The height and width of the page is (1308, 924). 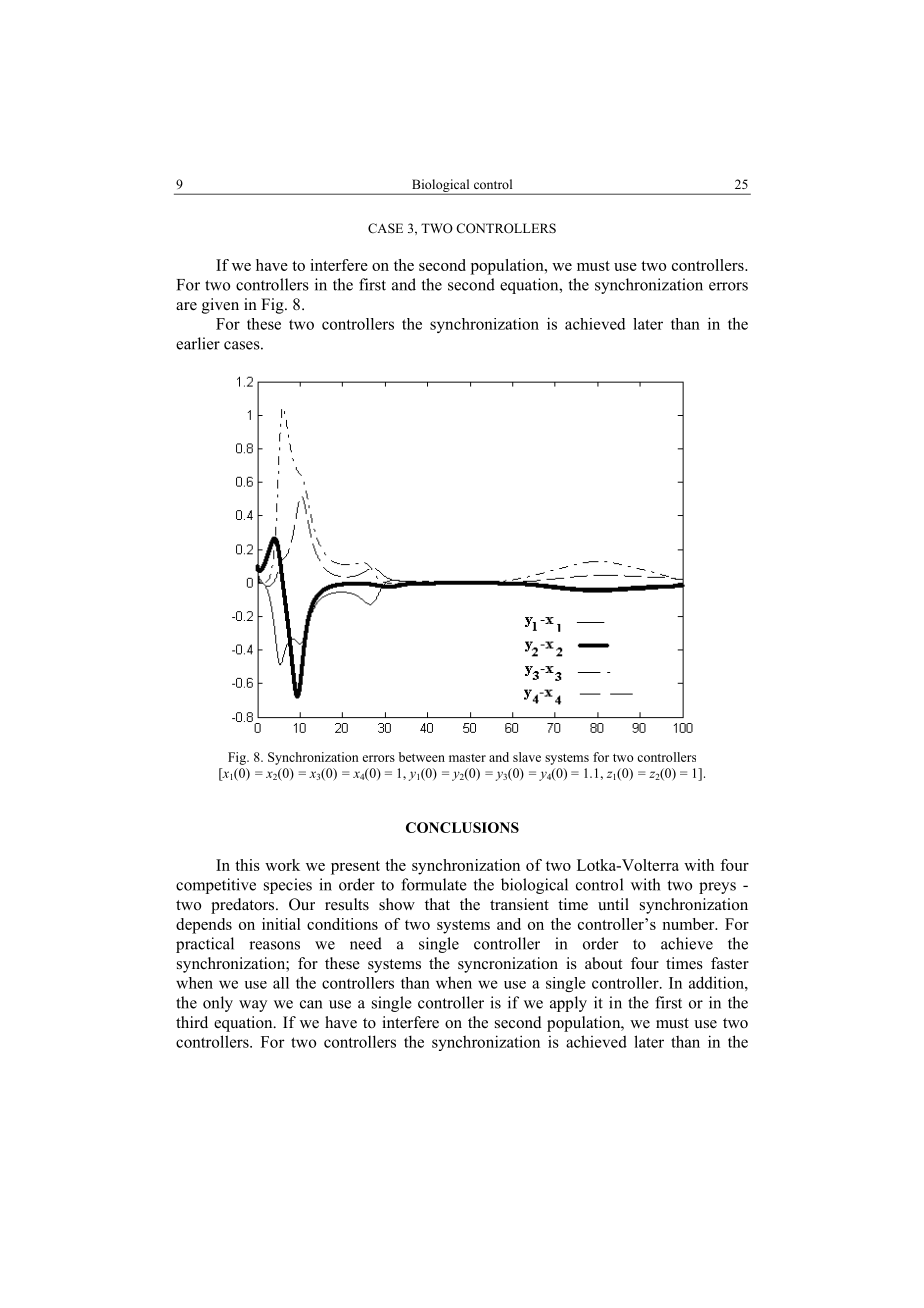 What do you see at coordinates (220, 306) in the page?
I see `given` at bounding box center [220, 306].
